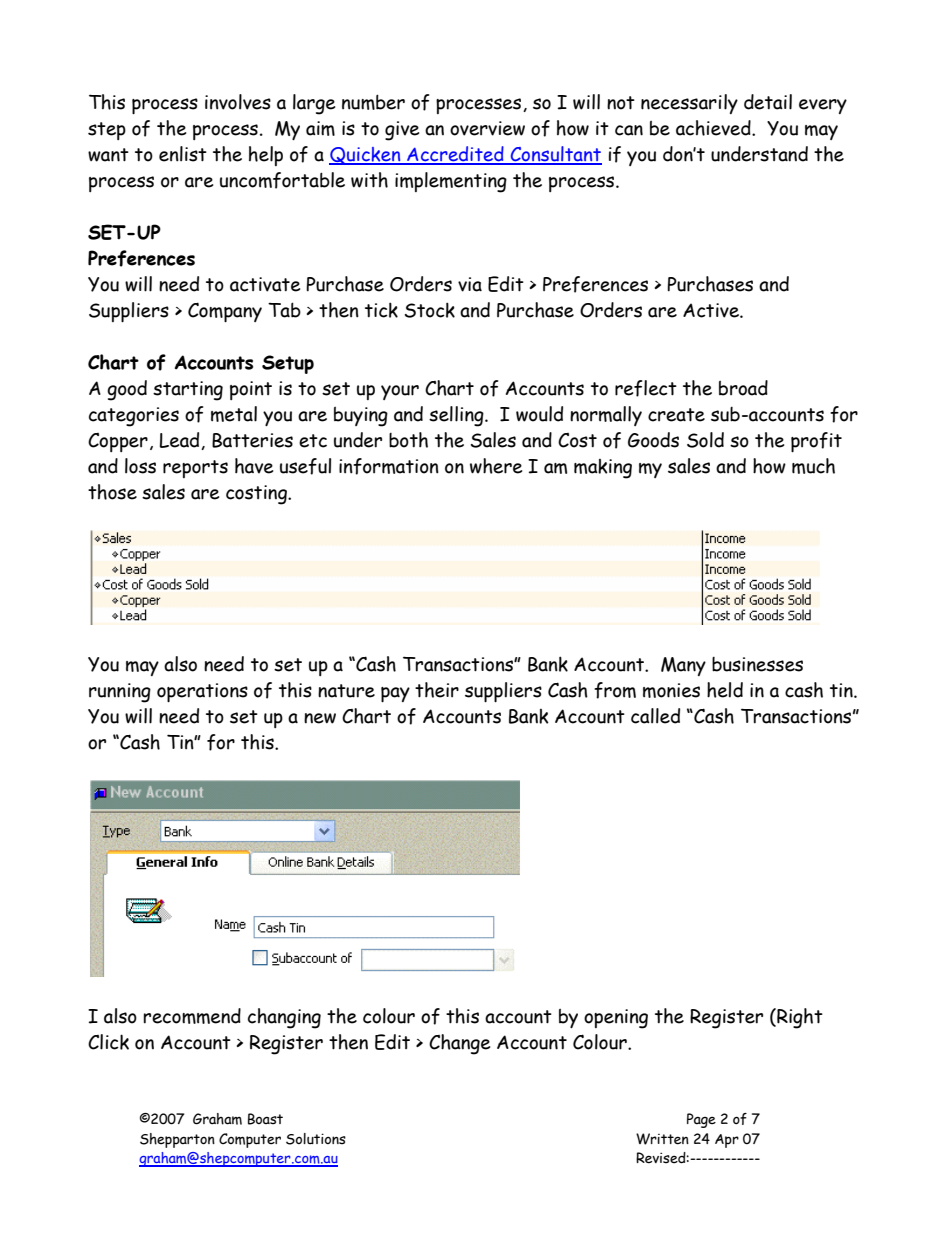 The width and height of the image is (952, 1233). What do you see at coordinates (701, 1120) in the image?
I see `Page` at bounding box center [701, 1120].
